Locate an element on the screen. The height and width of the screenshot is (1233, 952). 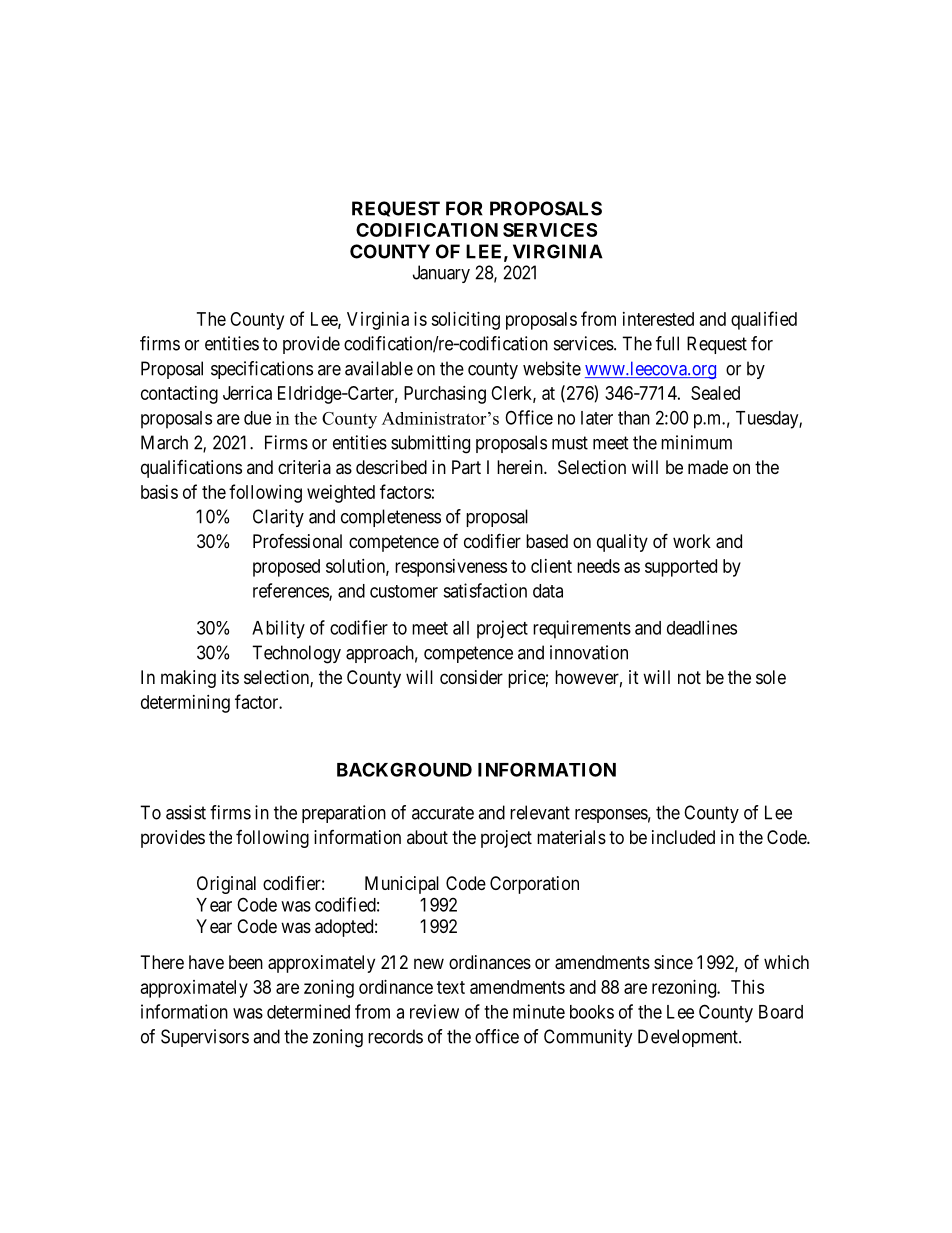
review is located at coordinates (434, 1011).
